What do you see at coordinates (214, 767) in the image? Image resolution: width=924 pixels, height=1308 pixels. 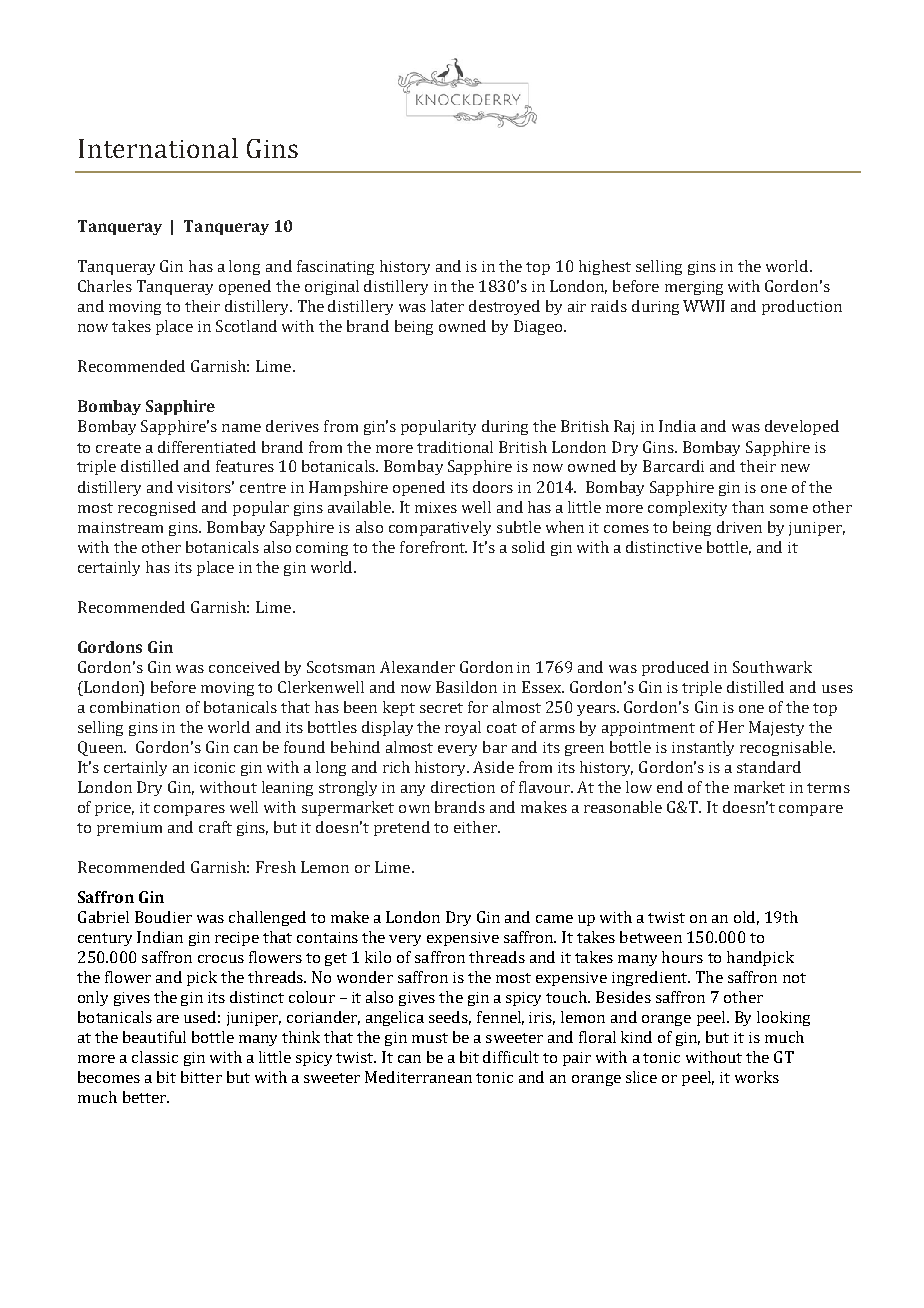 I see `iconic` at bounding box center [214, 767].
